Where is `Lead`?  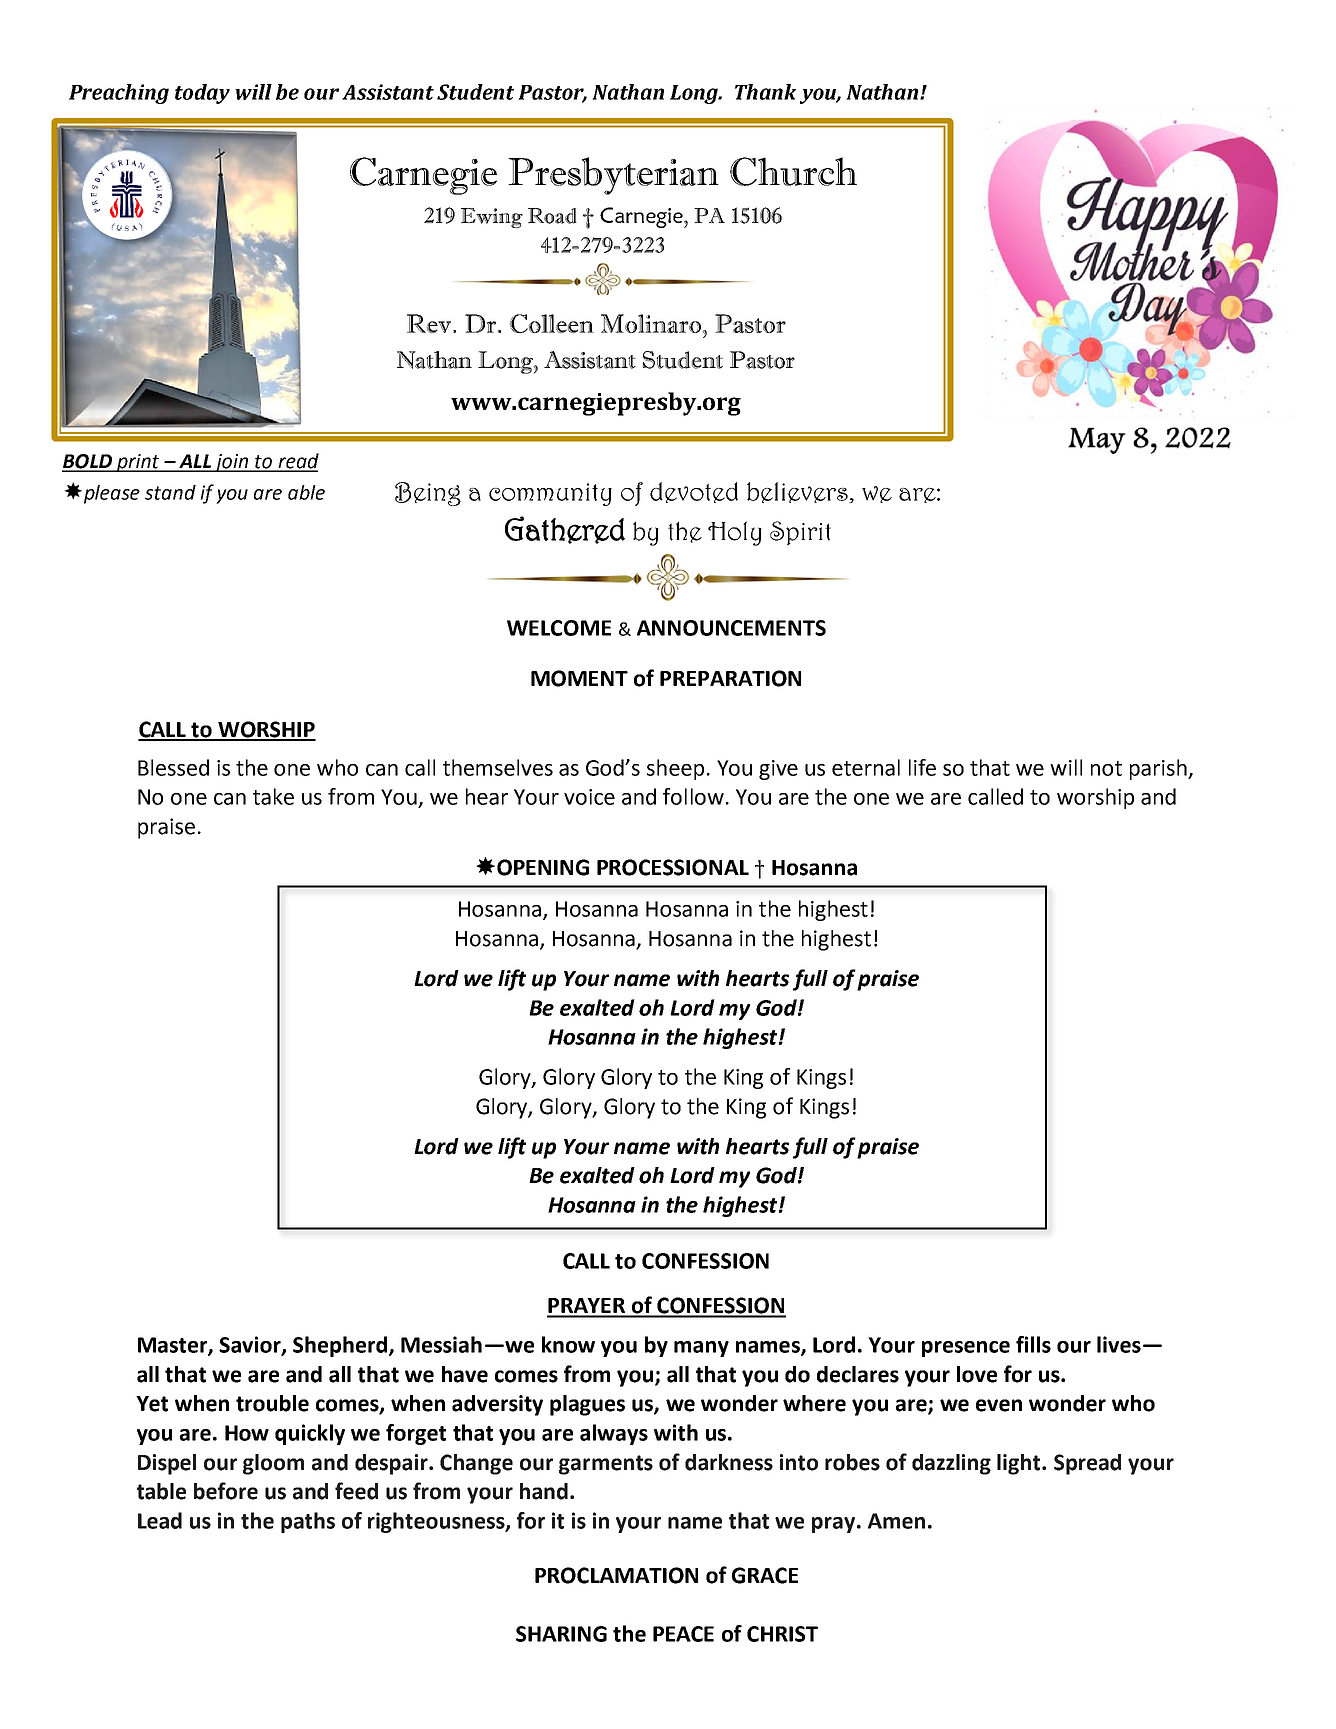 Lead is located at coordinates (160, 1520).
